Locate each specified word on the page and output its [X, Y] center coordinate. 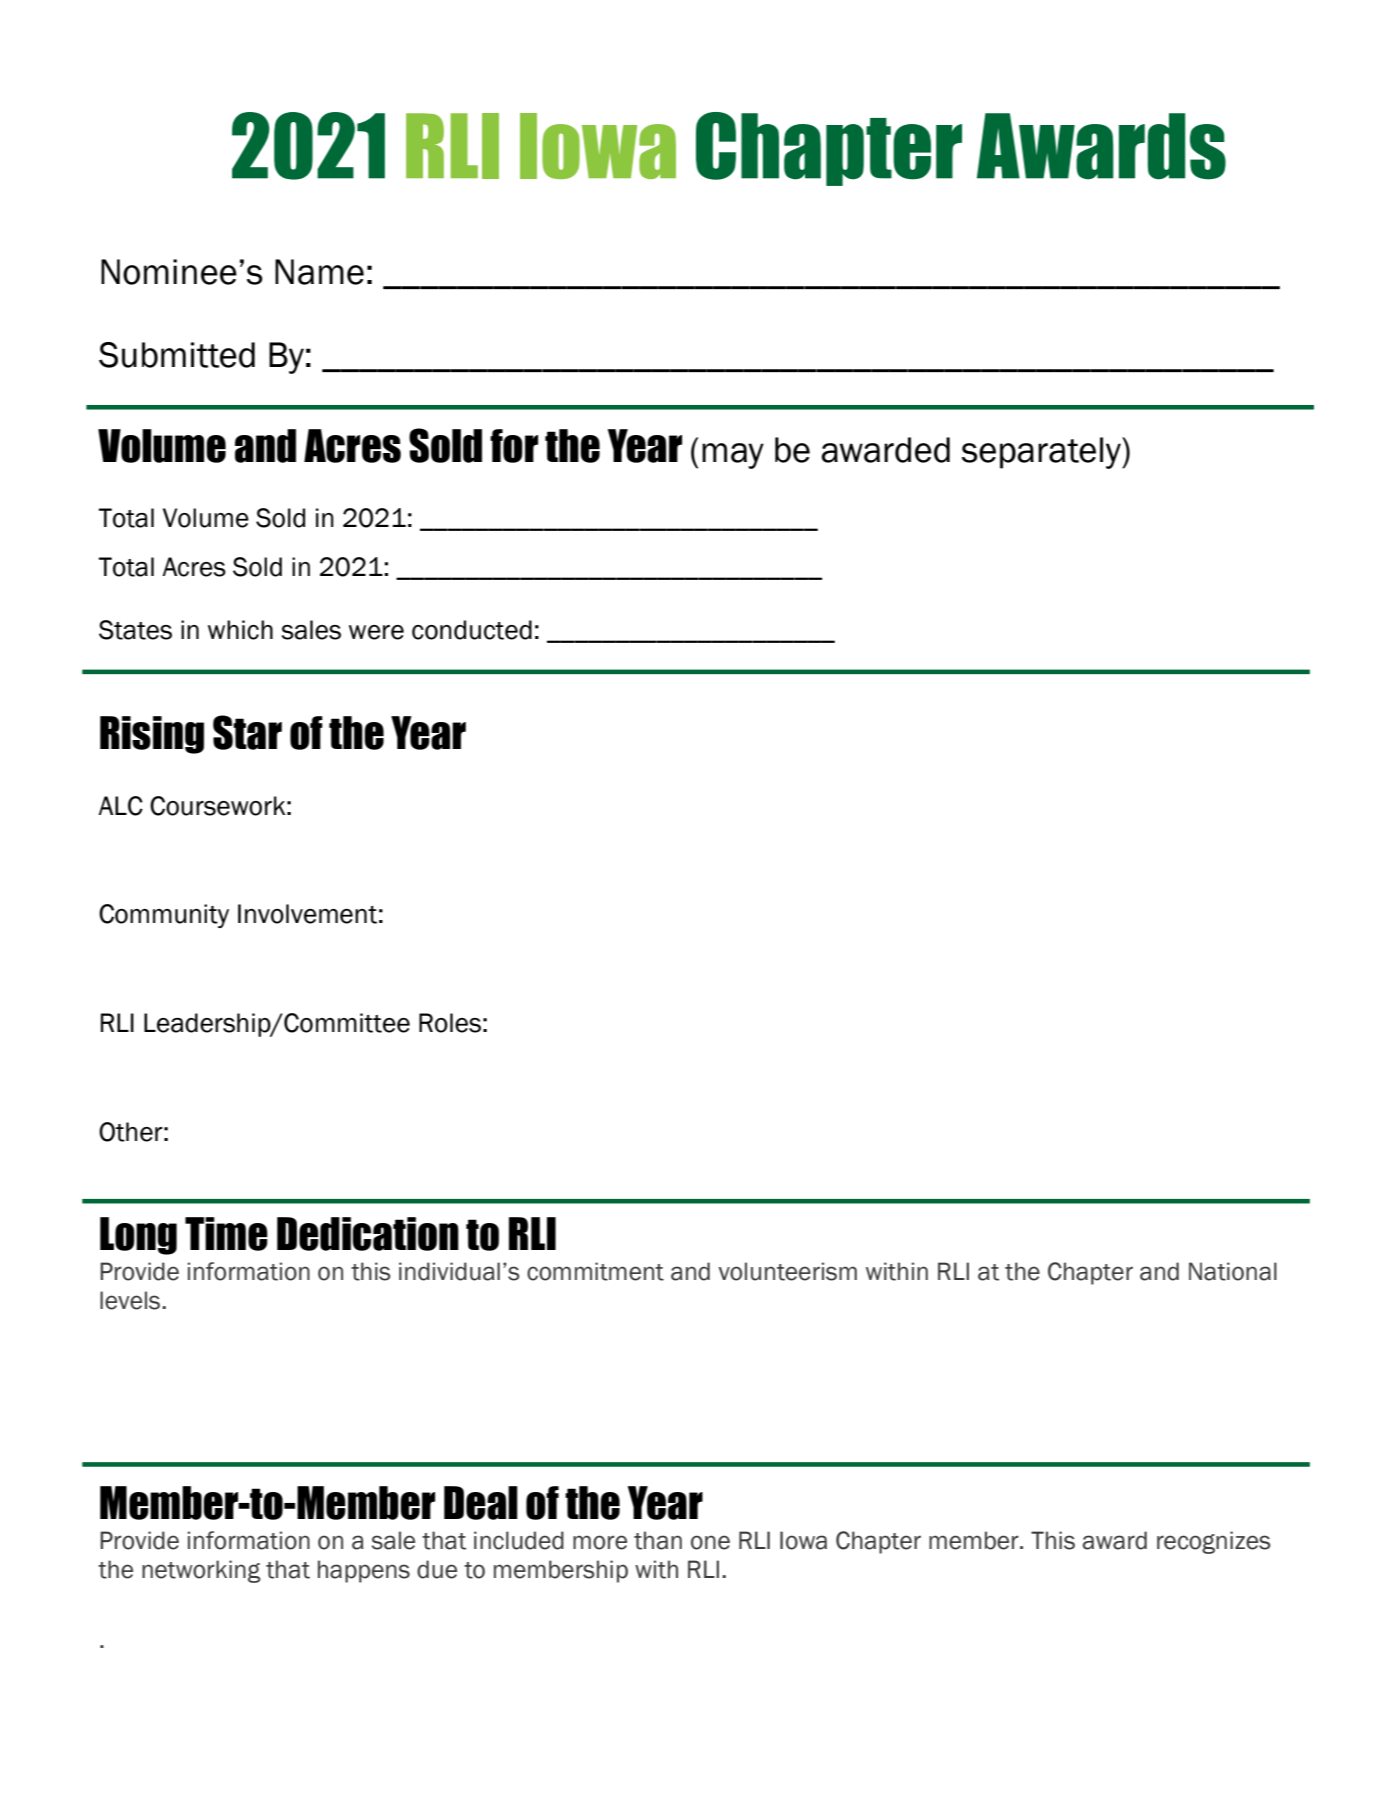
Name [319, 272]
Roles [450, 1023]
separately [1042, 453]
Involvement [307, 914]
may [733, 456]
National [1233, 1271]
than [658, 1540]
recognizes [1214, 1542]
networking [201, 1571]
